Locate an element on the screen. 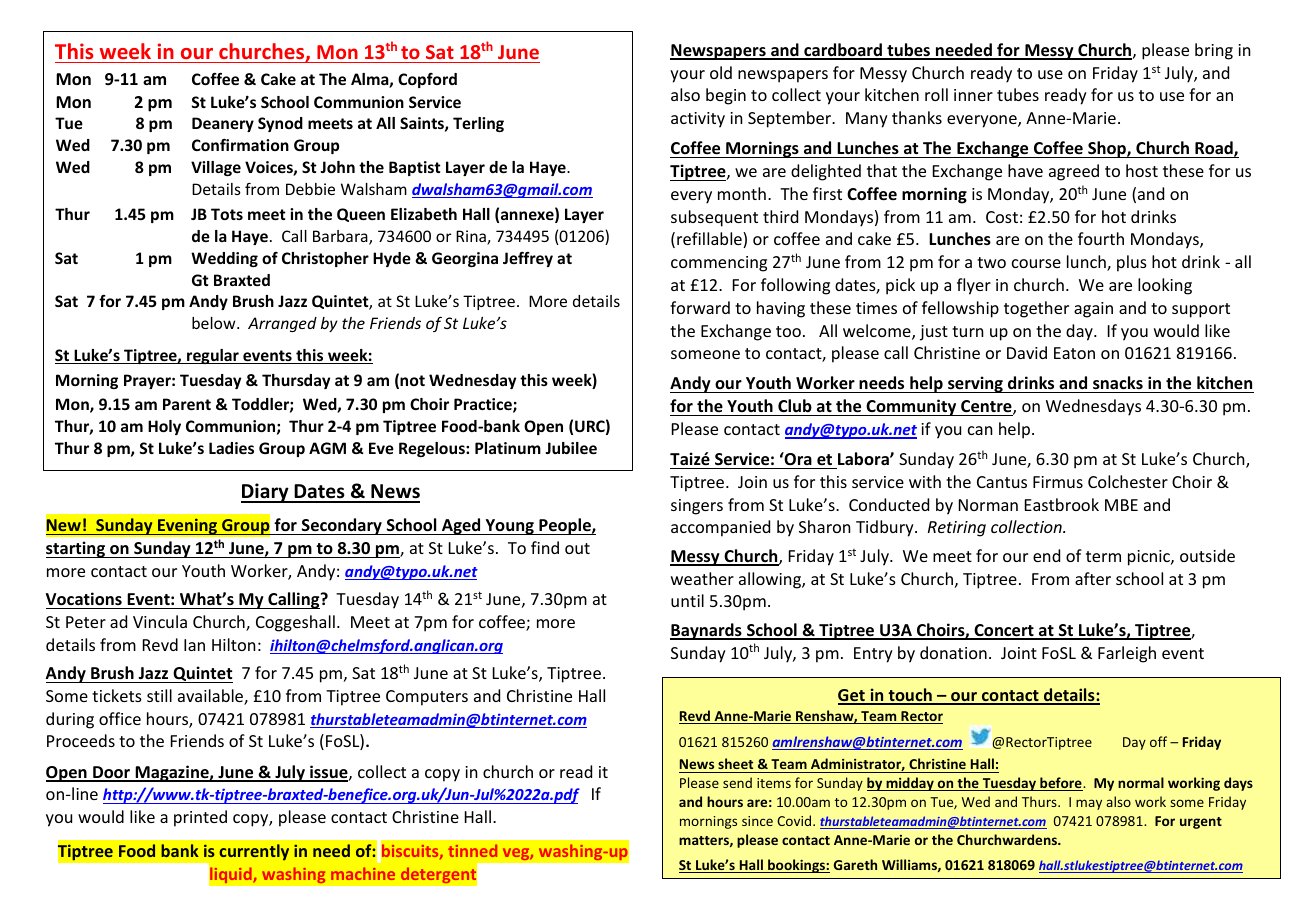 The height and width of the screenshot is (924, 1308). old is located at coordinates (721, 72).
